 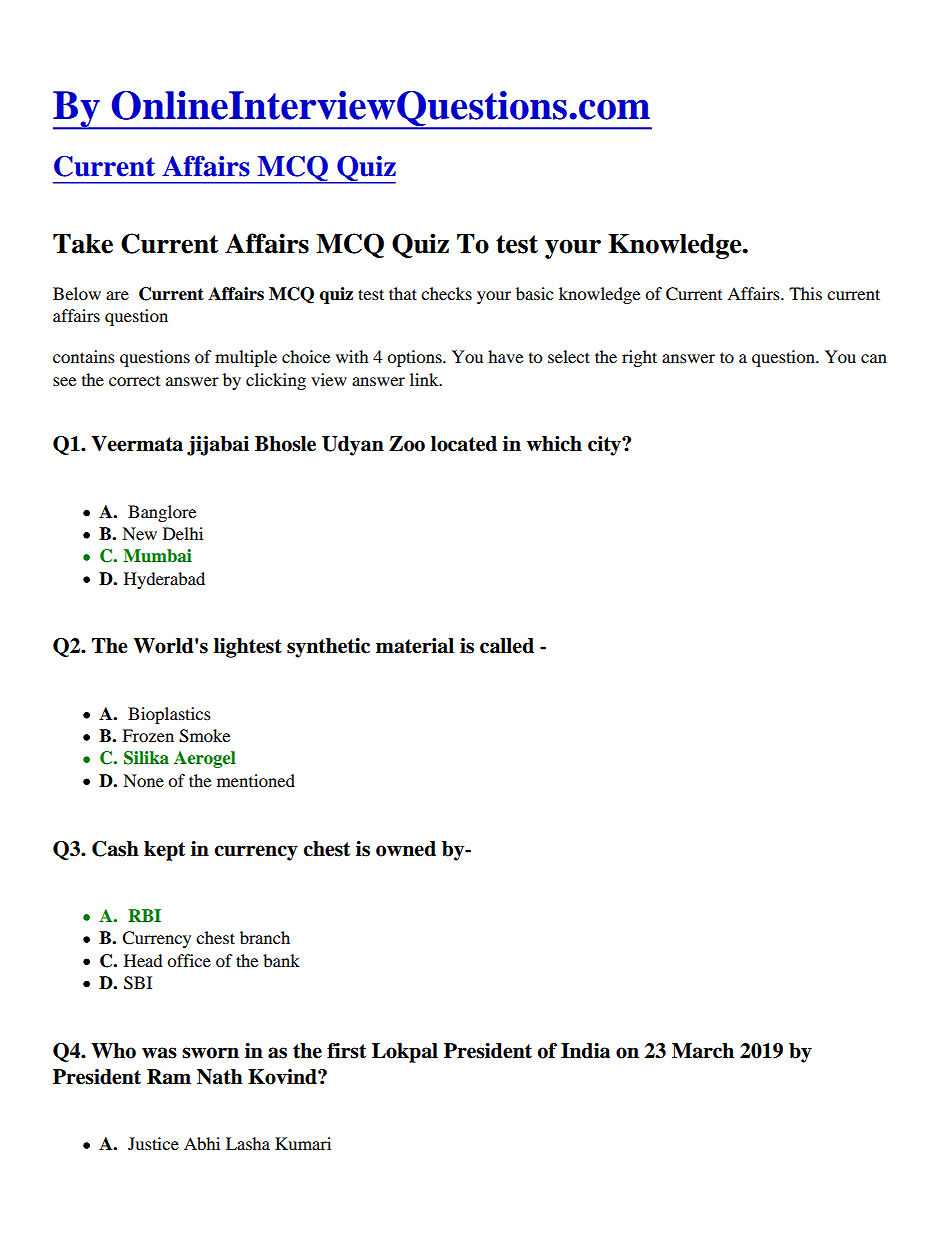 I want to click on checks, so click(x=446, y=293).
